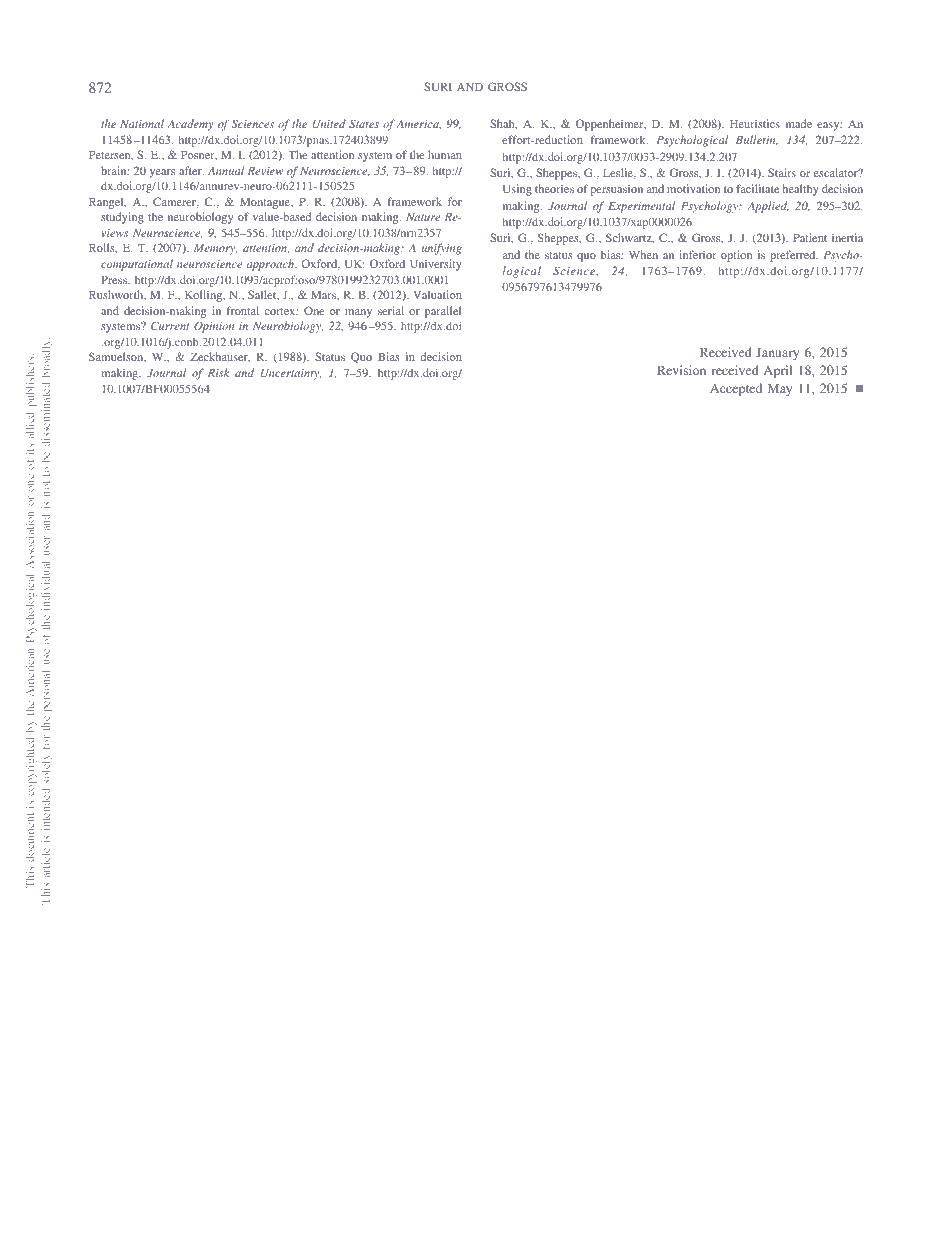 This screenshot has height=1233, width=952. I want to click on Heuristics, so click(755, 123).
